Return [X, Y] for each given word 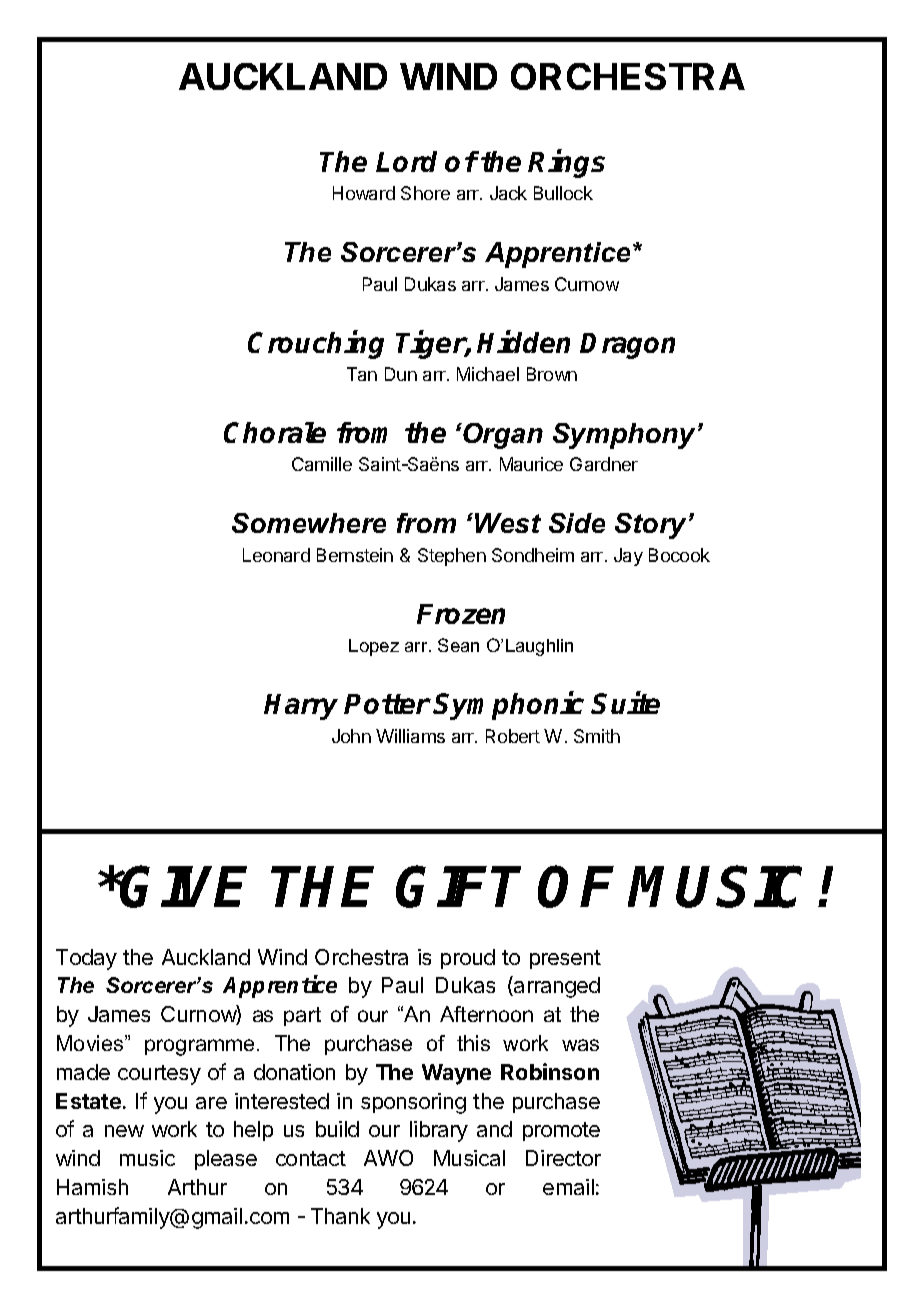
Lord [406, 161]
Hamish [92, 1187]
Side [577, 523]
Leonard [276, 555]
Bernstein [355, 555]
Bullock [563, 193]
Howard [364, 193]
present [565, 959]
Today [86, 959]
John [351, 736]
